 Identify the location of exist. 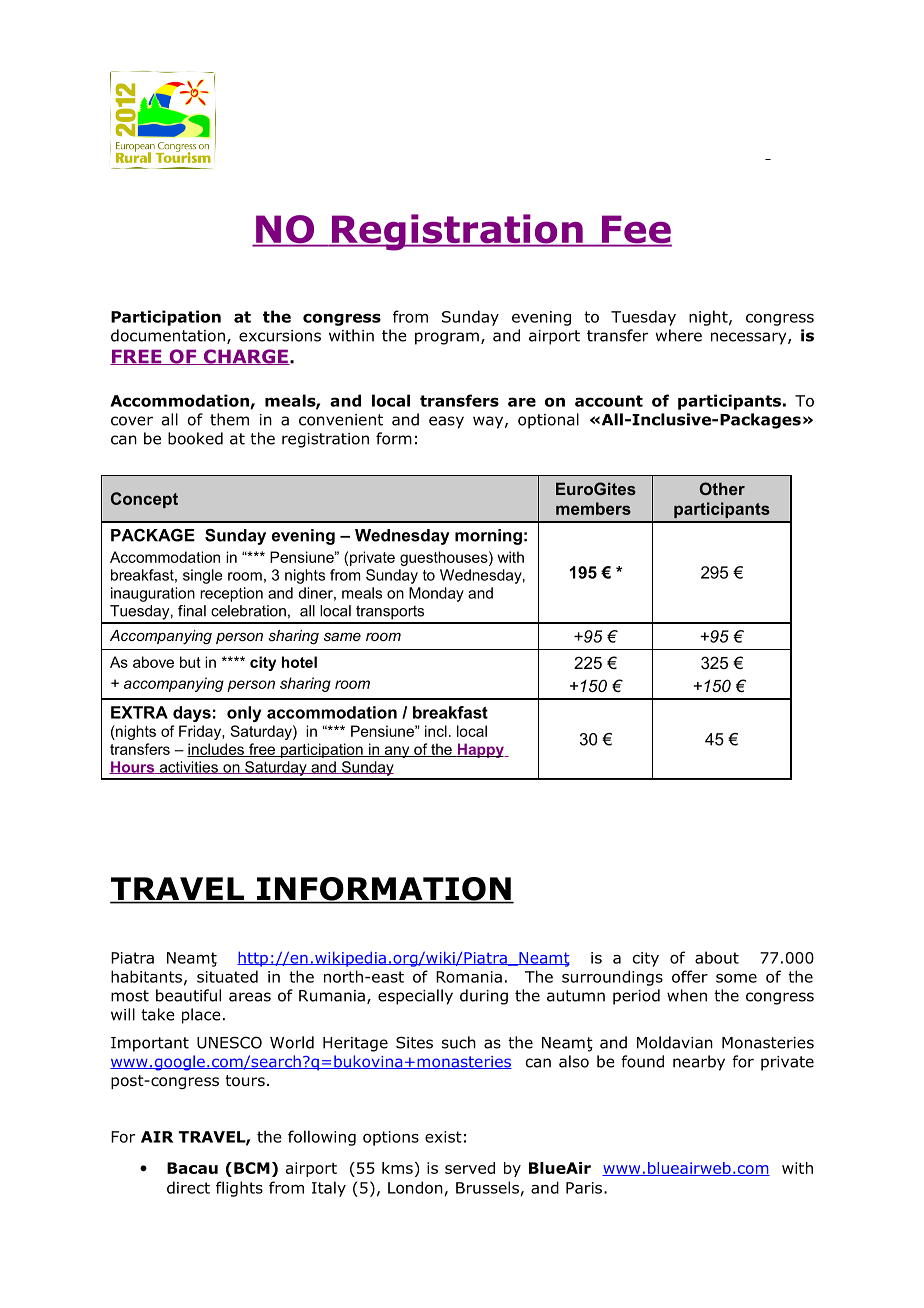
(443, 1137).
